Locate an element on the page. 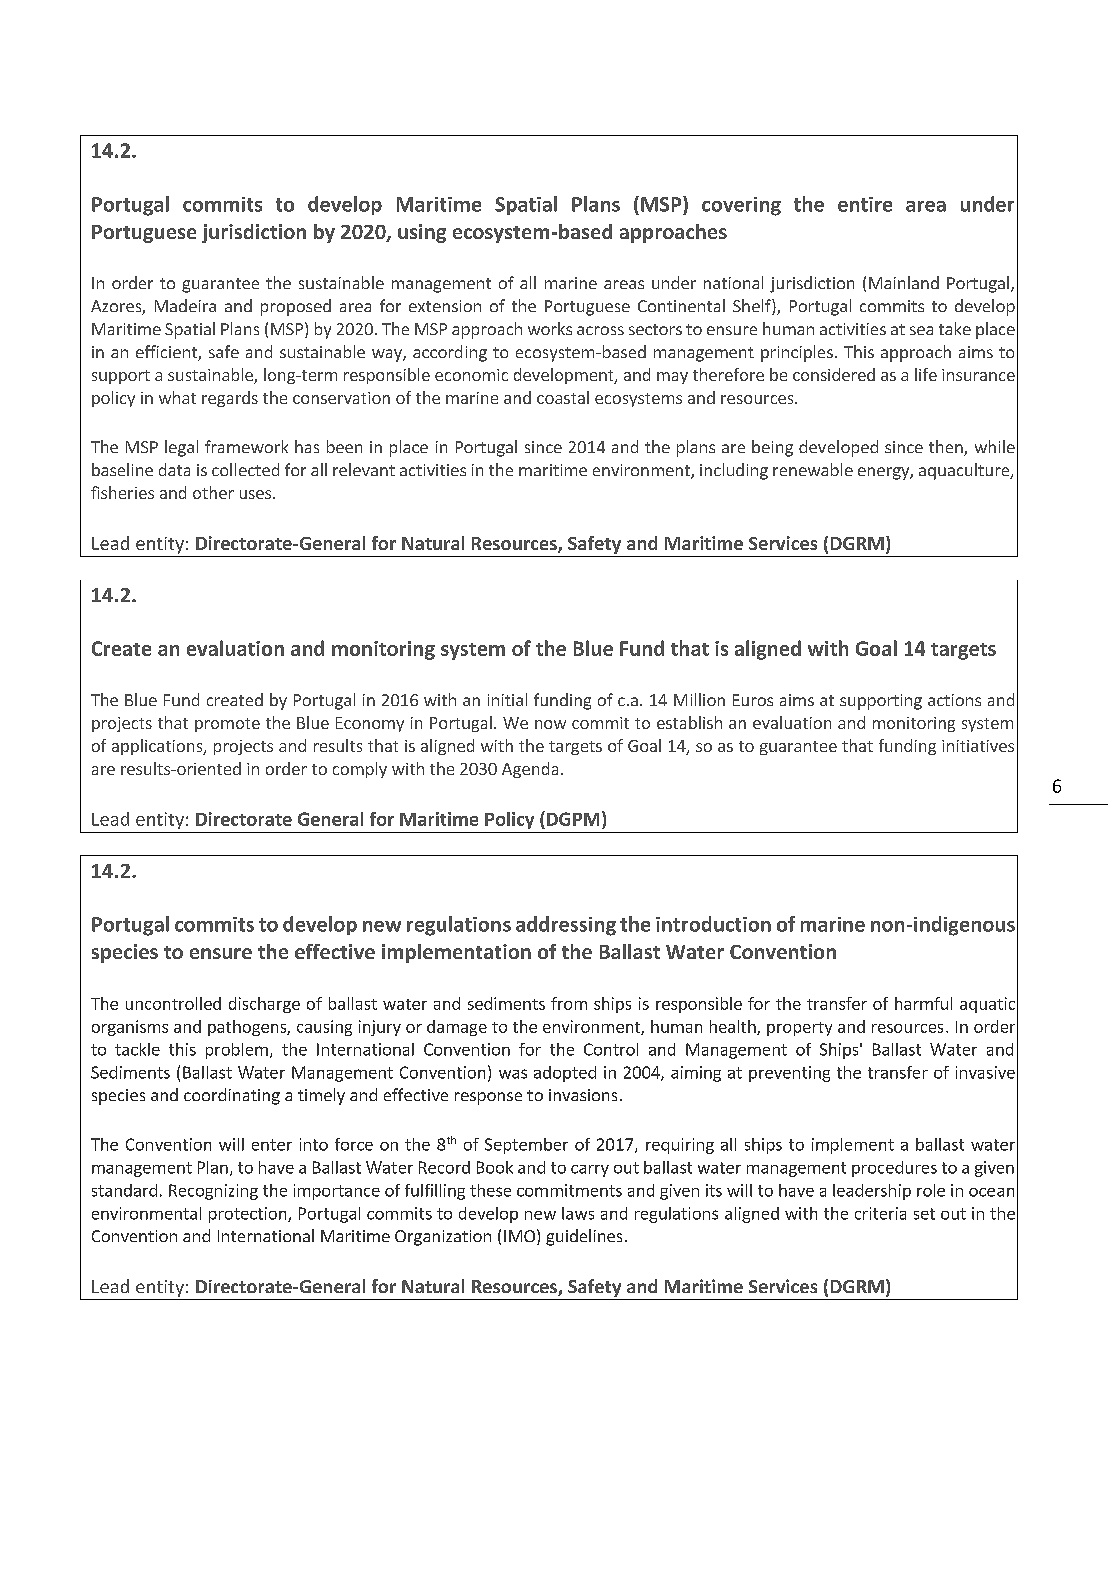 Image resolution: width=1119 pixels, height=1582 pixels. criteria is located at coordinates (880, 1213).
